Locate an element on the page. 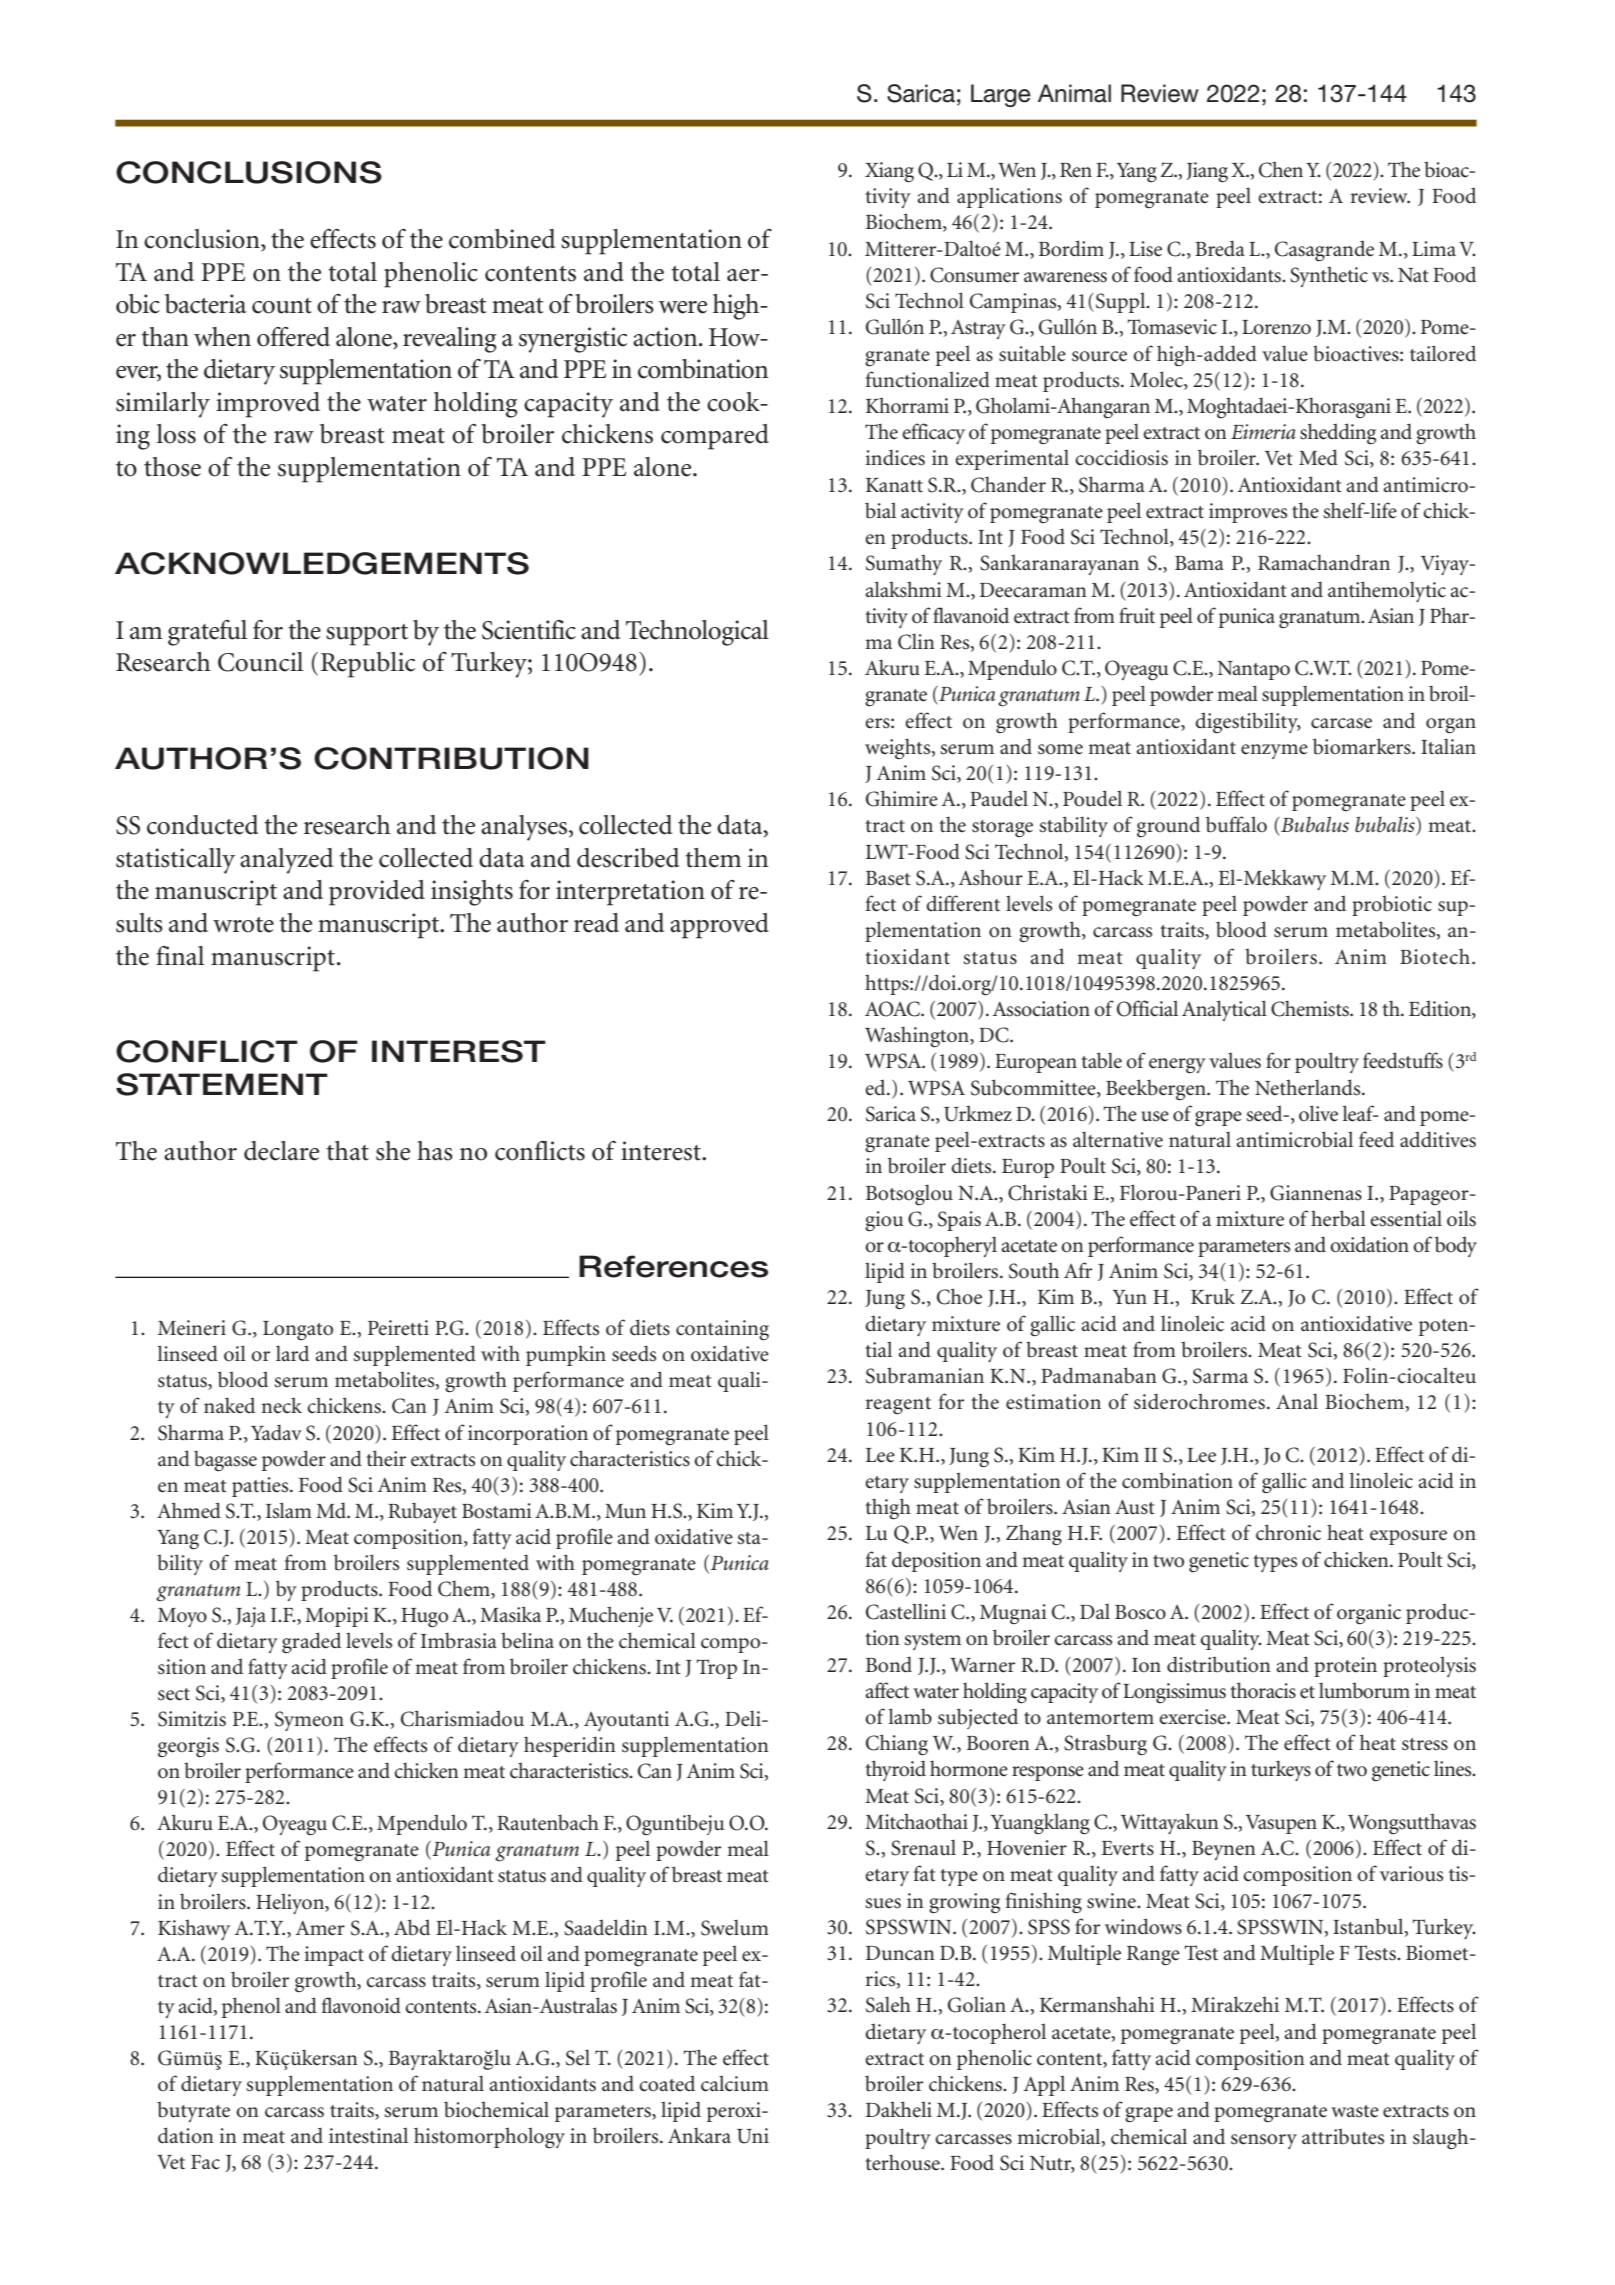 This image has height=2285, width=1615. count is located at coordinates (282, 306).
